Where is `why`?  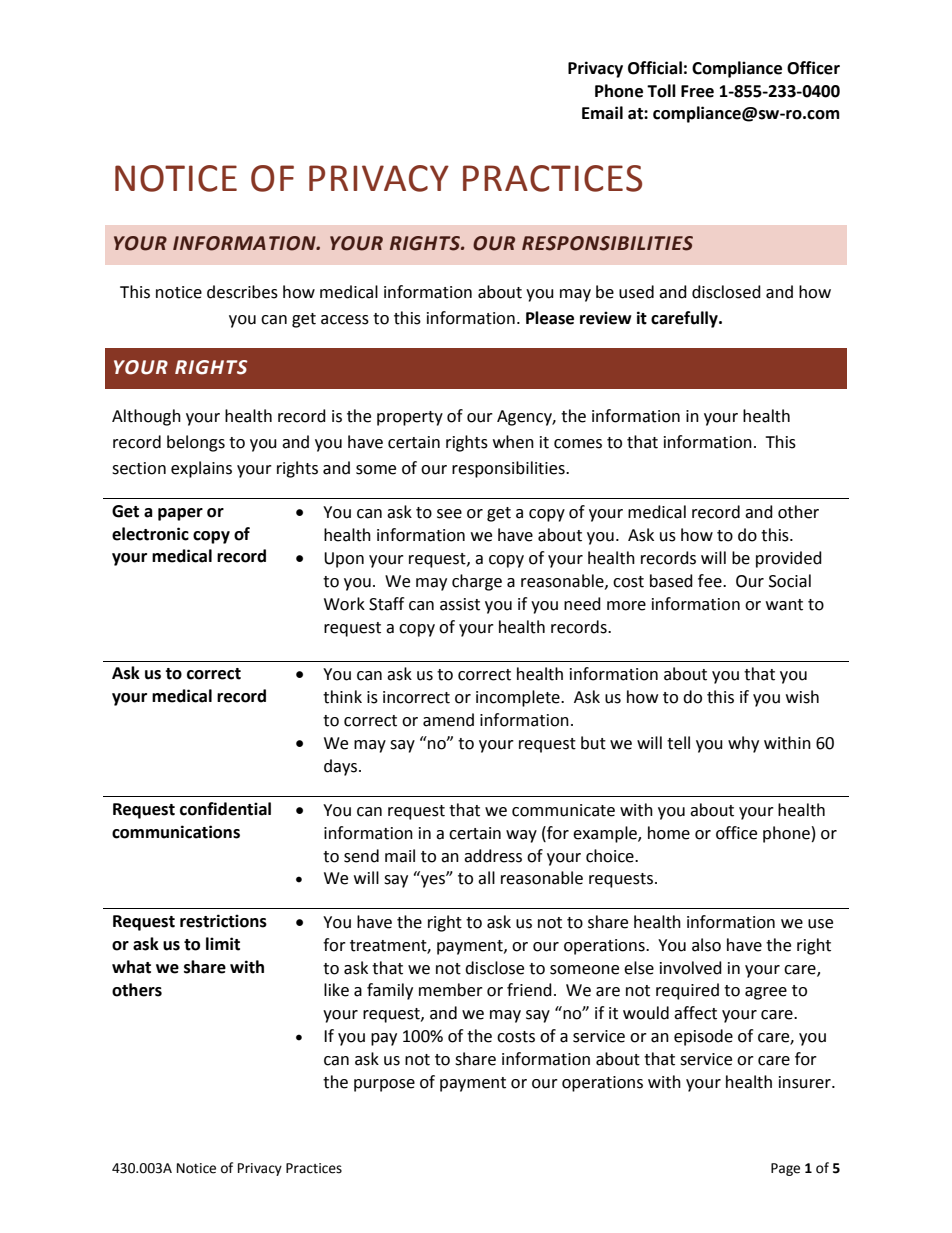
why is located at coordinates (743, 744).
